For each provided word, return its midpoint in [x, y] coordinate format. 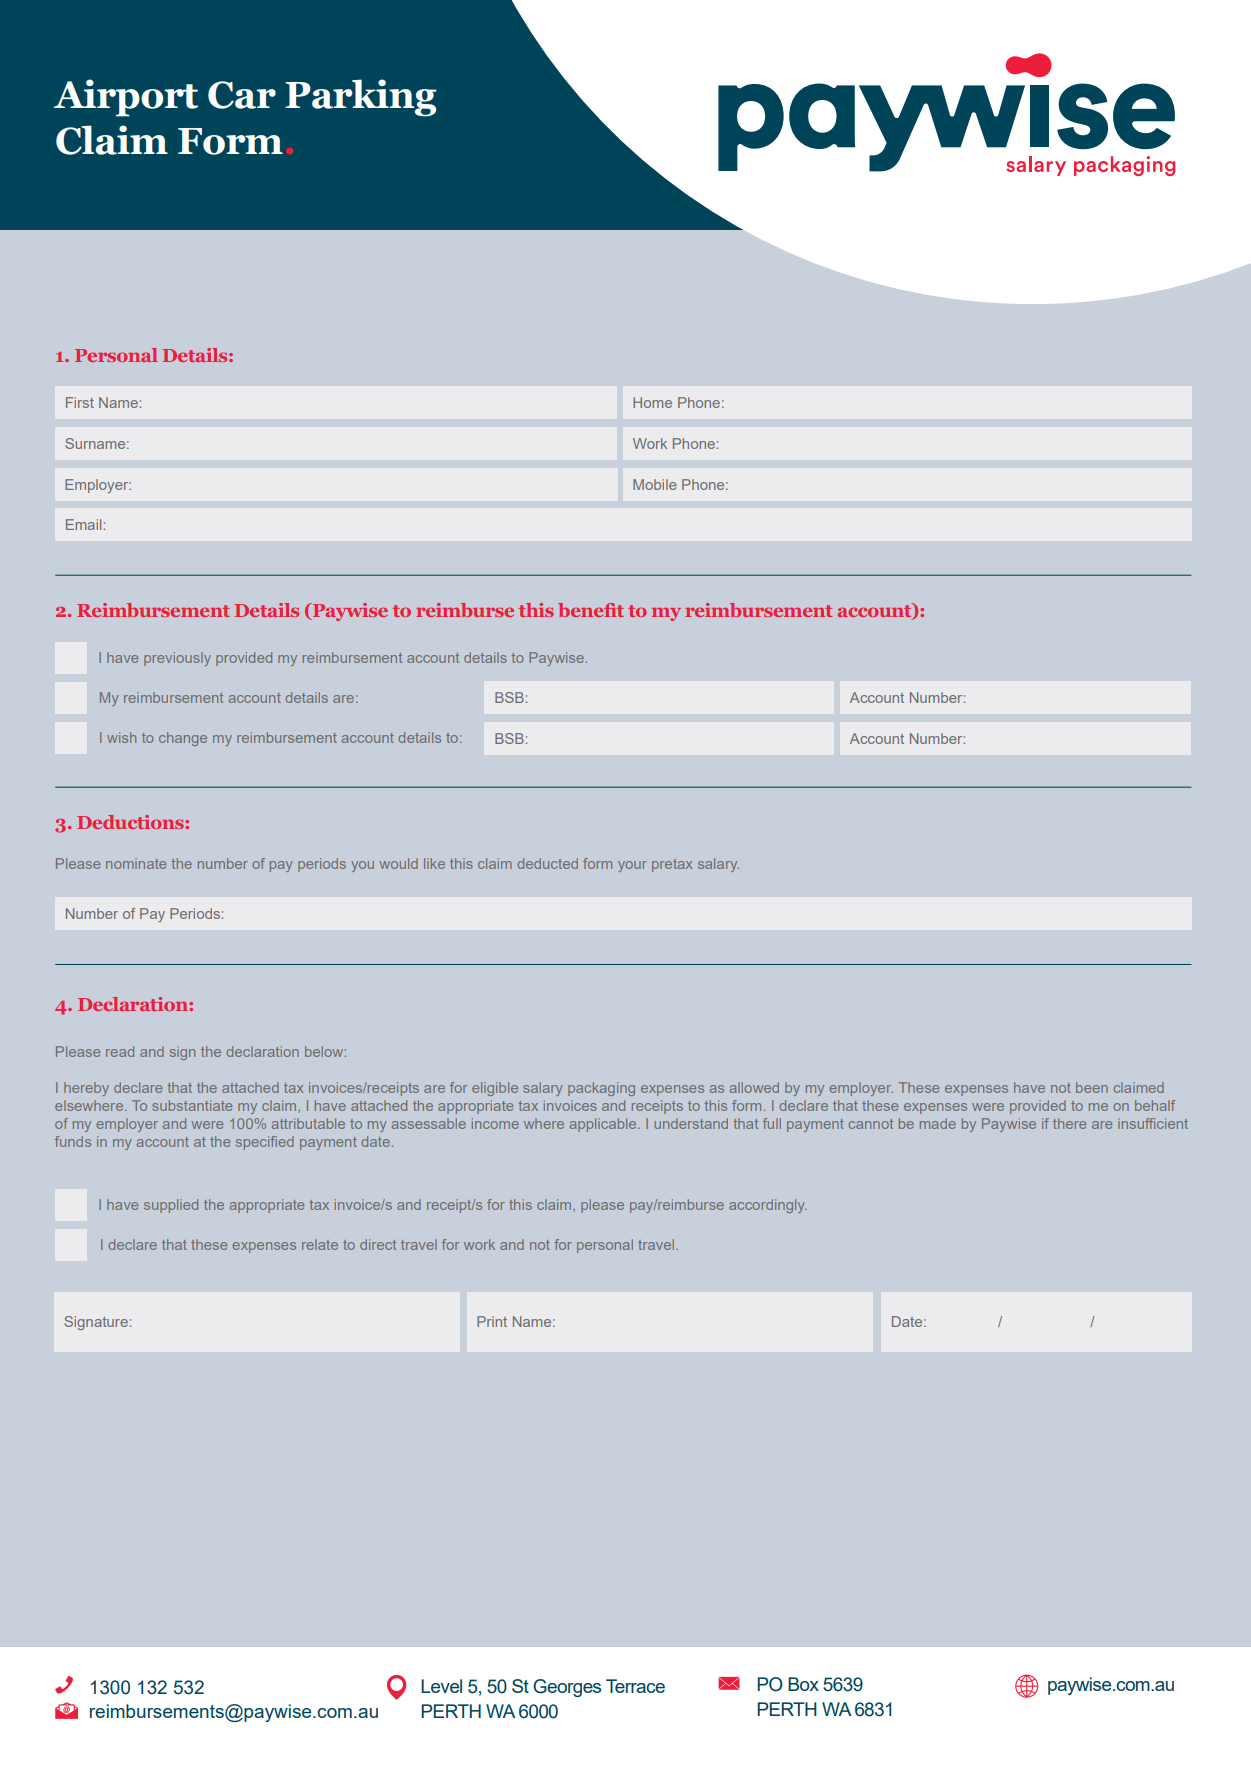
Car [242, 95]
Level [441, 1686]
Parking [361, 98]
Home [652, 402]
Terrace [635, 1686]
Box [803, 1684]
